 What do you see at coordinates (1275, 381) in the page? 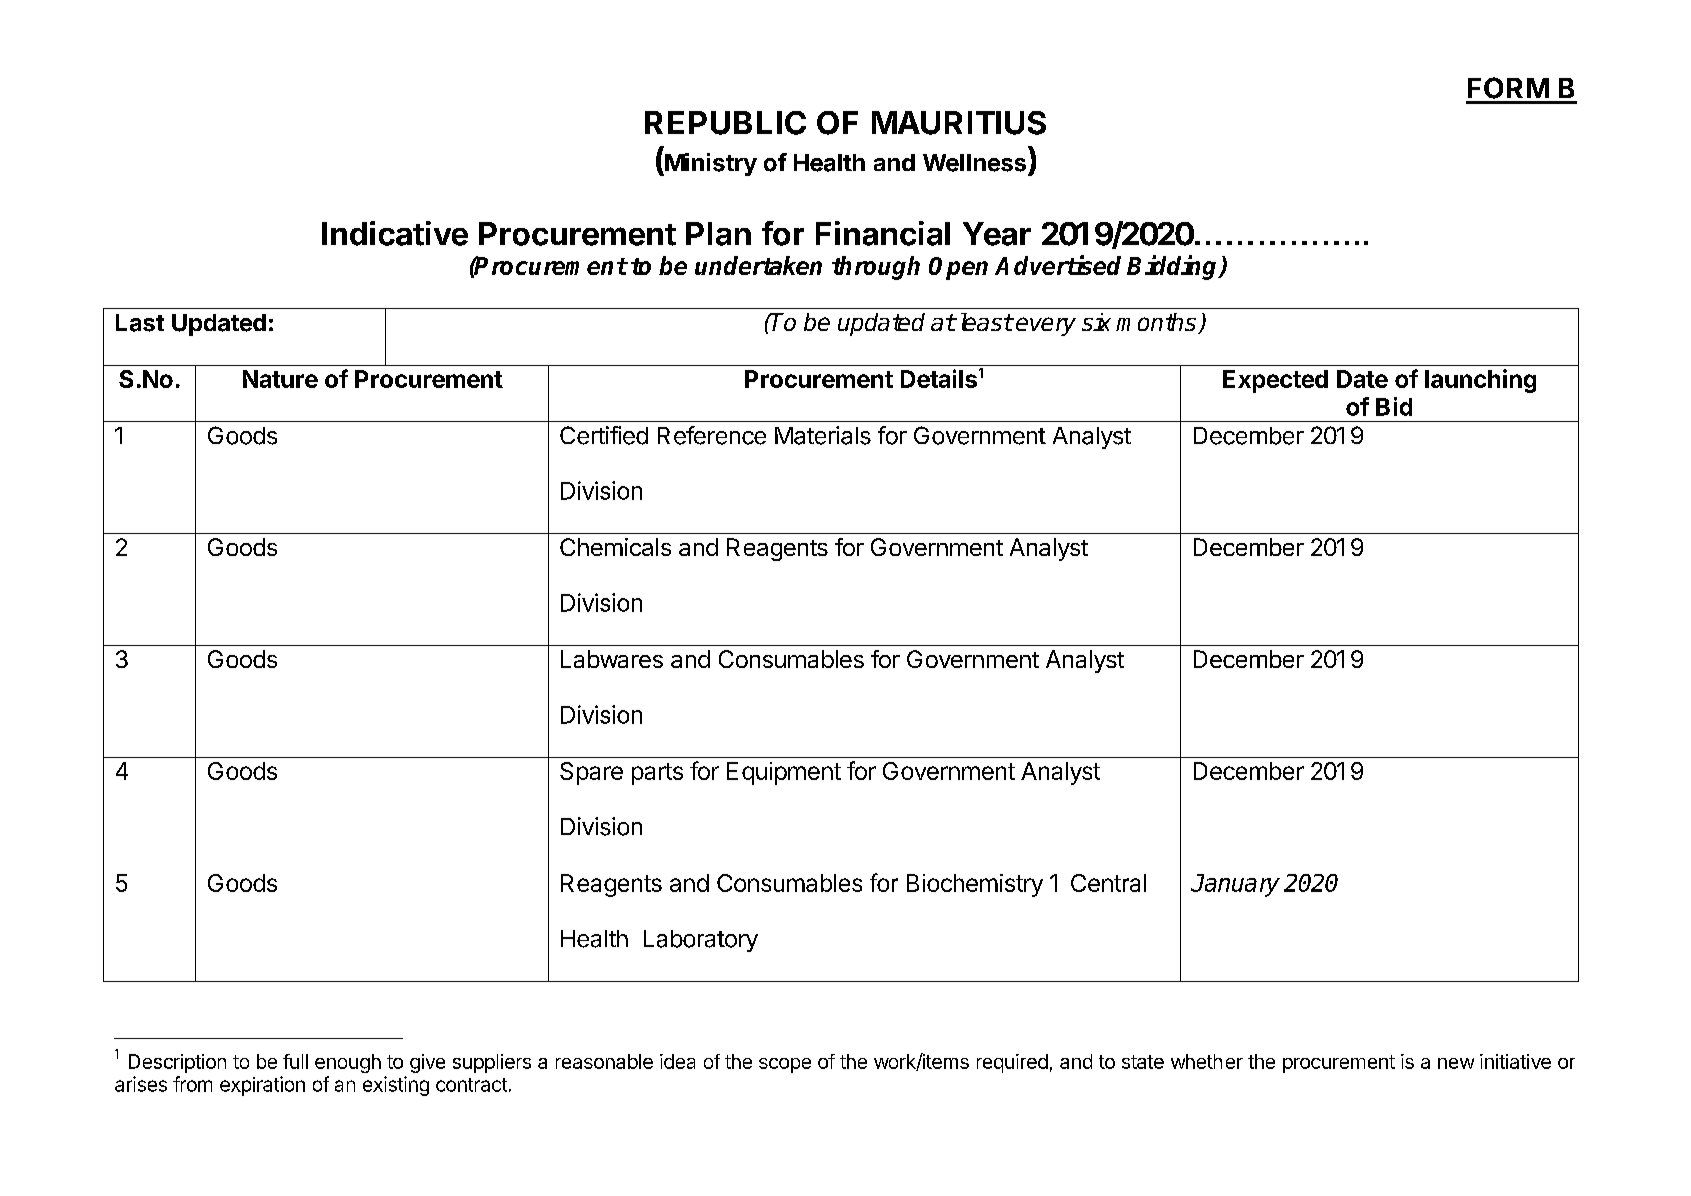
I see `Expected` at bounding box center [1275, 381].
